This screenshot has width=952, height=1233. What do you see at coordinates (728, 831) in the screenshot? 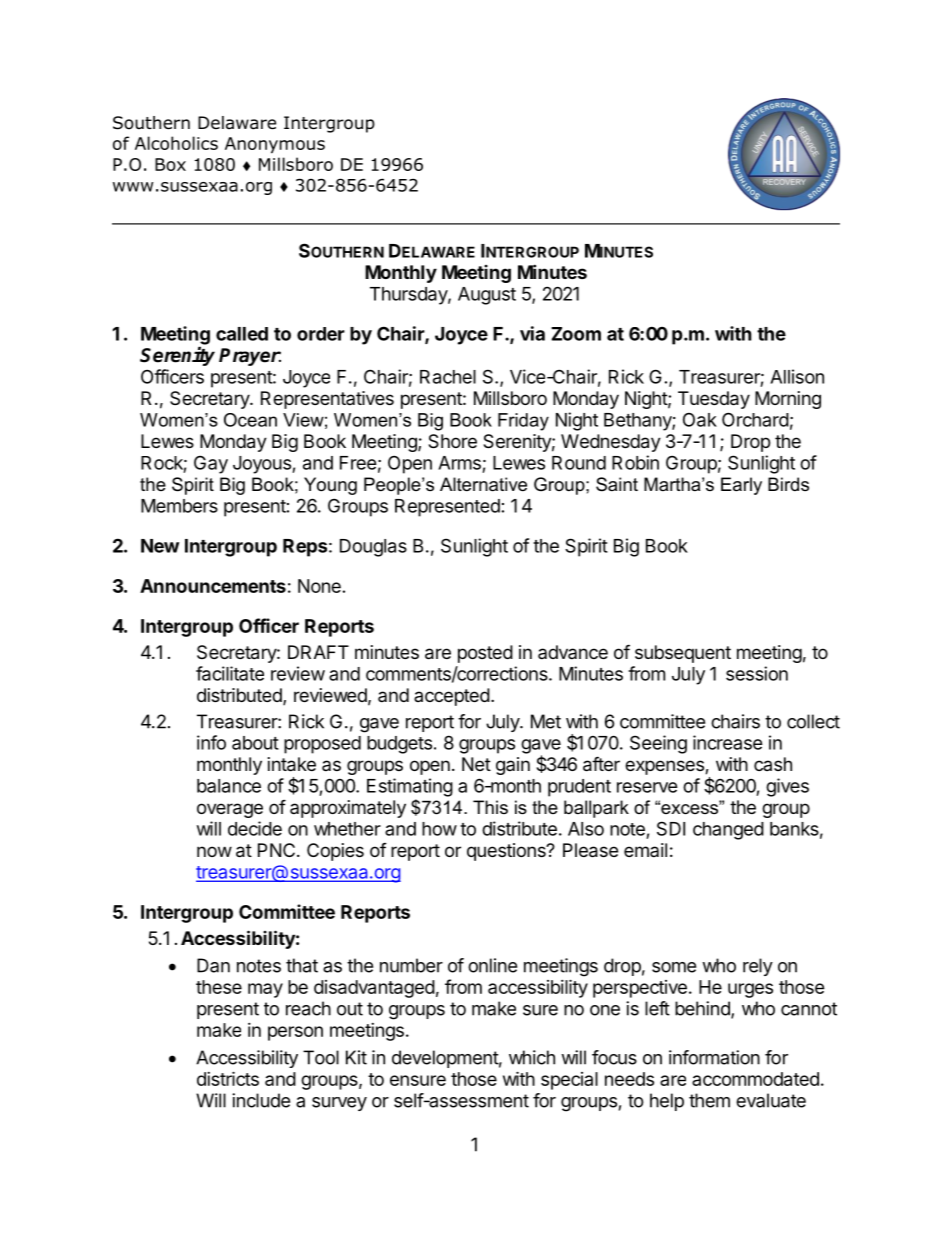
I see `changed` at bounding box center [728, 831].
